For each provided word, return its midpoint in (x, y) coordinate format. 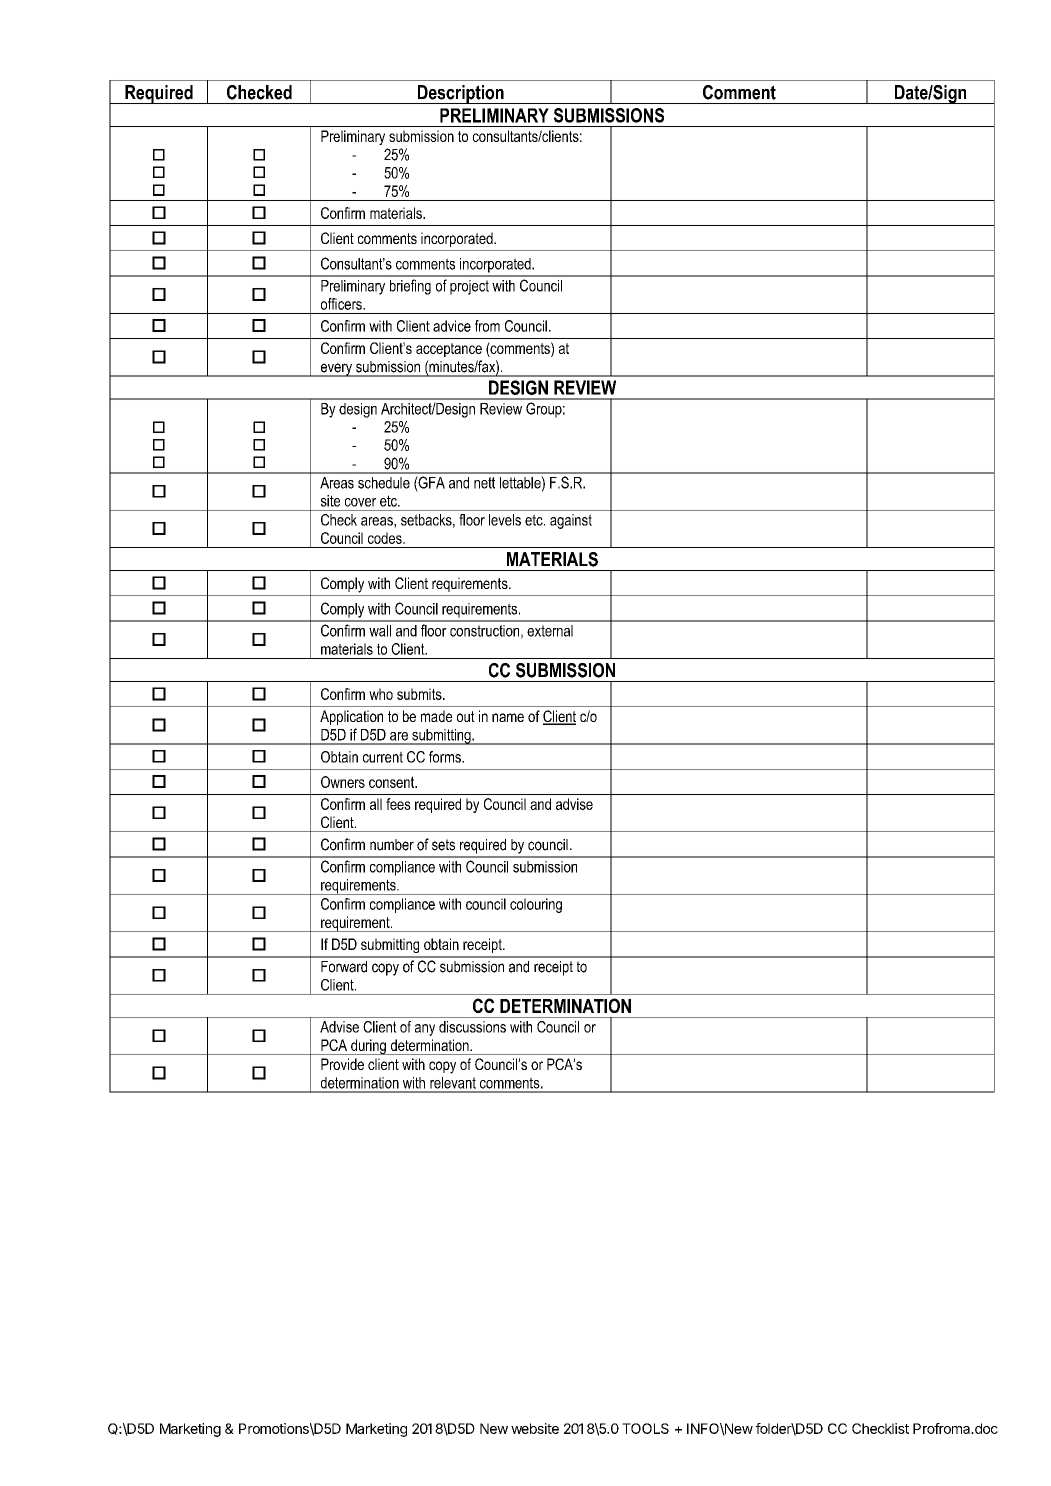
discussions (472, 1027)
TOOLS (645, 1428)
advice (452, 326)
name (508, 717)
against (571, 521)
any (425, 1030)
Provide (342, 1064)
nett (484, 483)
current (383, 757)
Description (460, 94)
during (368, 1047)
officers (342, 304)
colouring (536, 905)
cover (360, 502)
